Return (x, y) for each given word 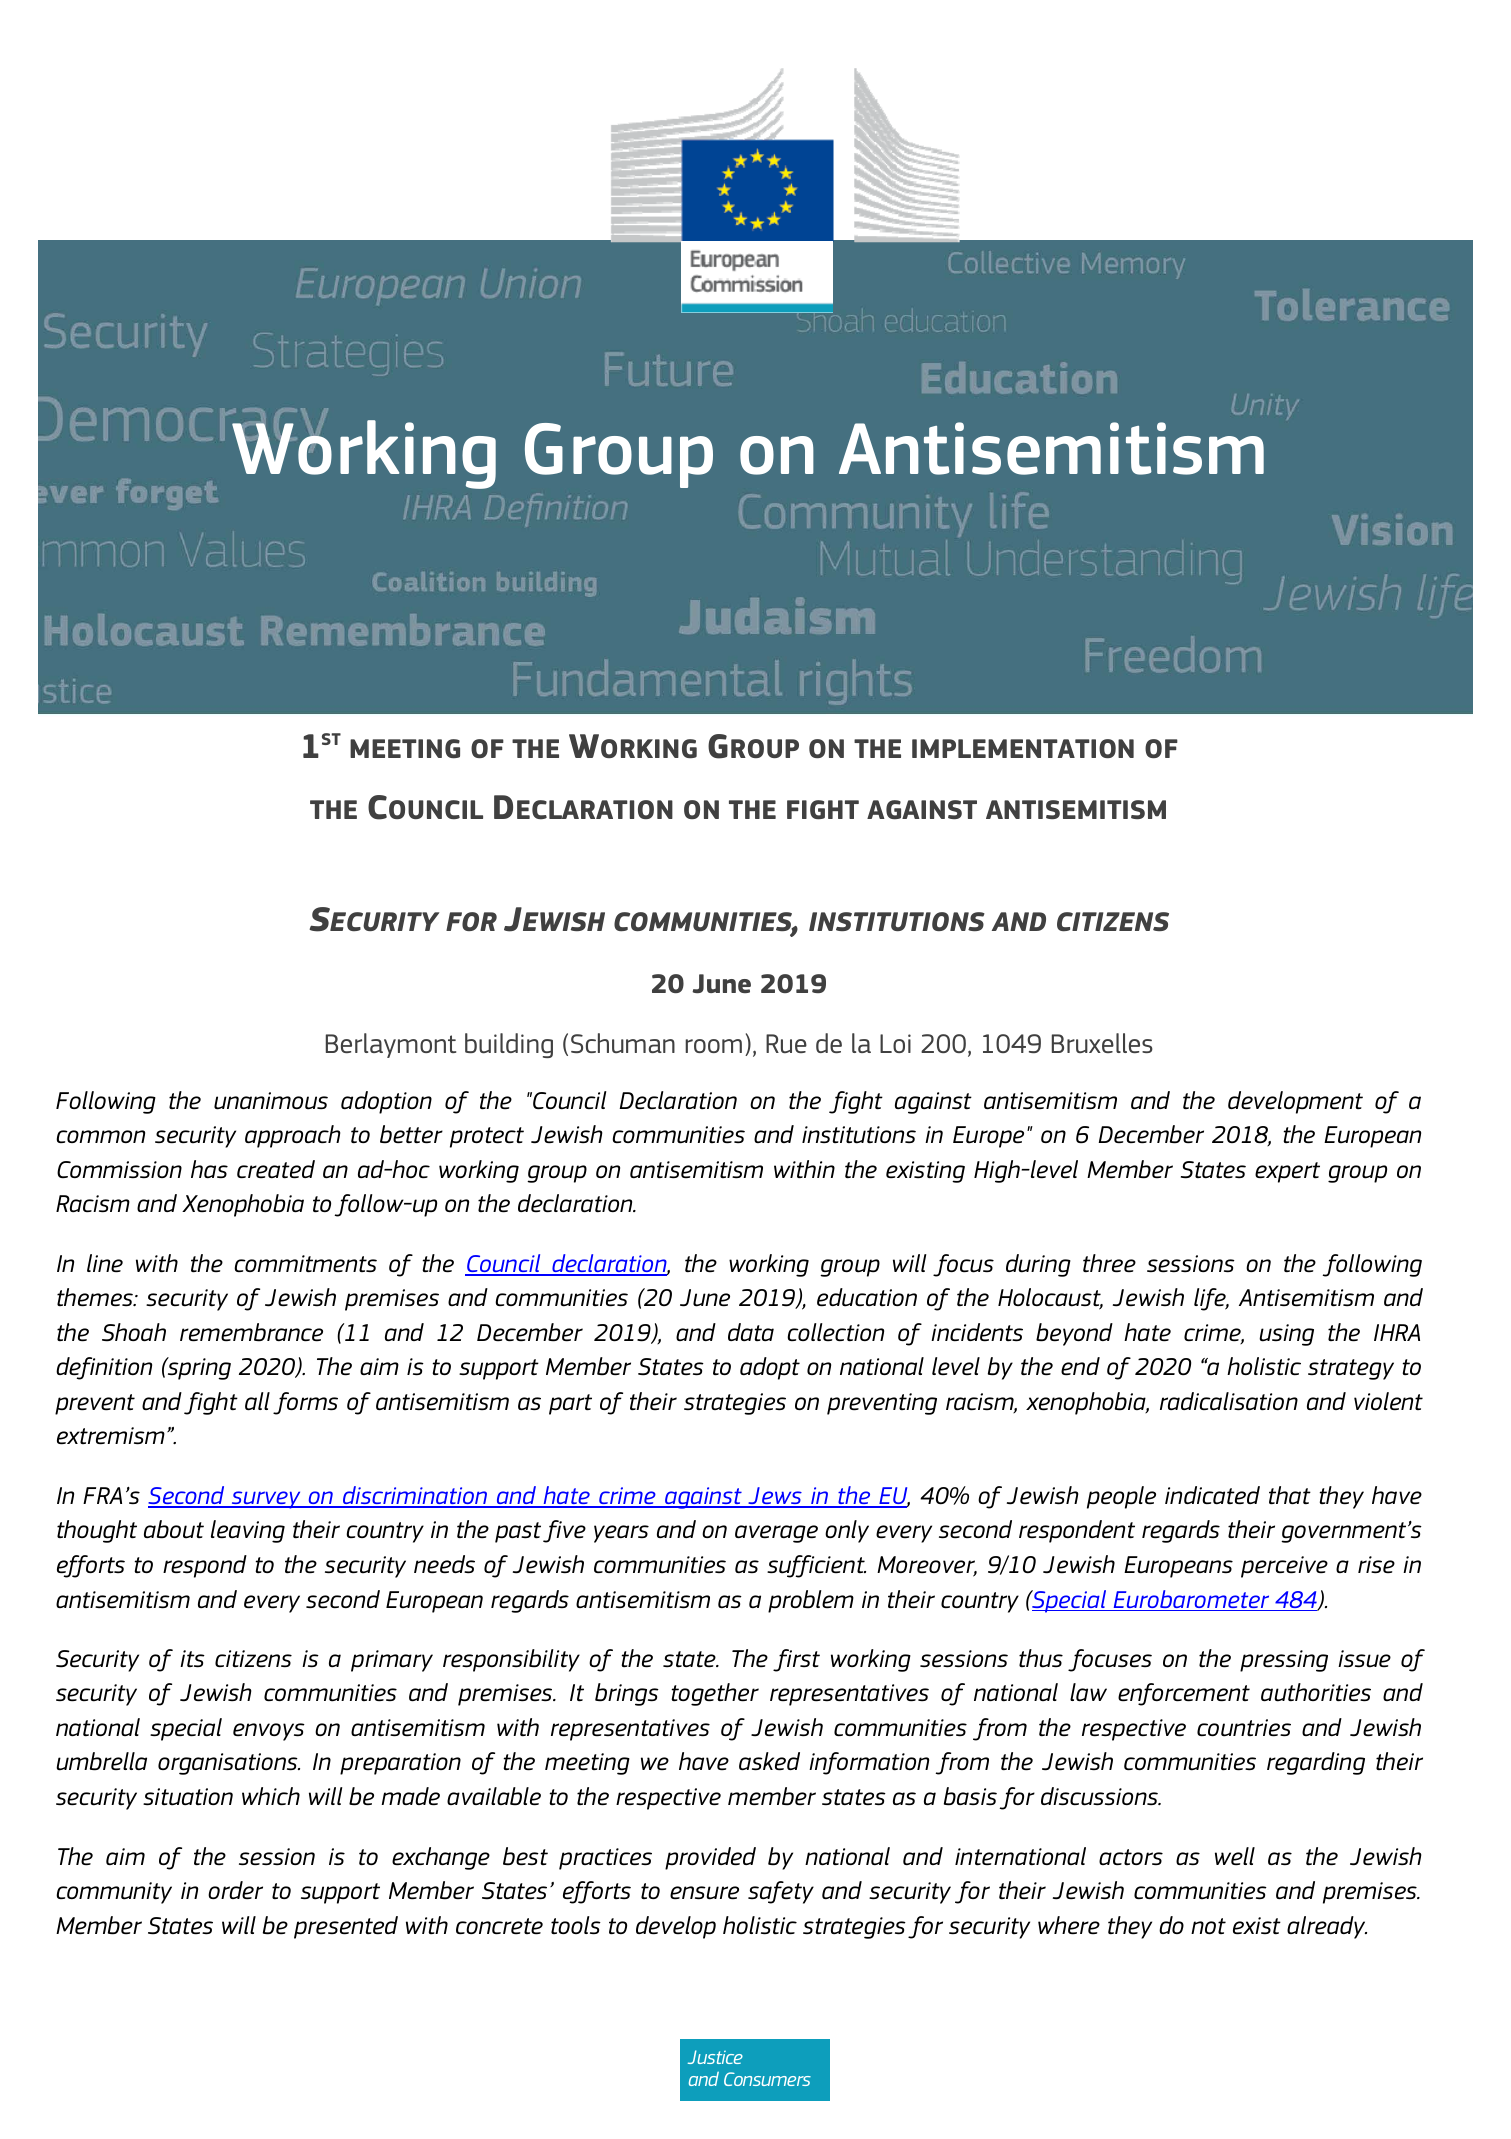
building (509, 1045)
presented (346, 1927)
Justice (715, 2057)
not (1208, 1926)
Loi (895, 1043)
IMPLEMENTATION (1023, 748)
